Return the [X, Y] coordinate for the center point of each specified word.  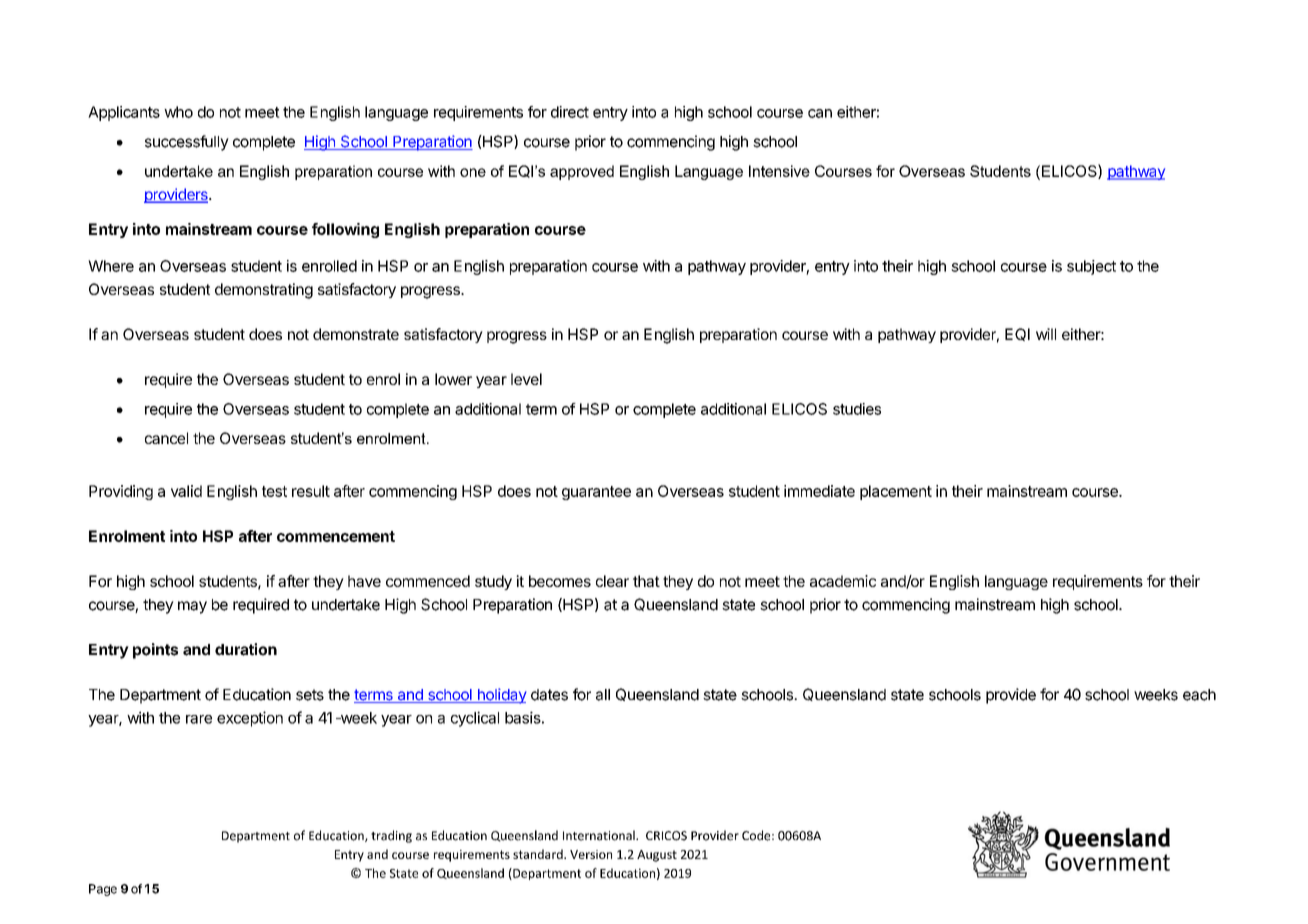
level [526, 379]
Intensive [779, 171]
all [603, 695]
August [657, 856]
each [1199, 695]
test [274, 491]
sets [310, 695]
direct [570, 112]
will [1046, 334]
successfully [187, 143]
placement [896, 492]
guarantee [596, 493]
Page [103, 890]
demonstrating [264, 291]
